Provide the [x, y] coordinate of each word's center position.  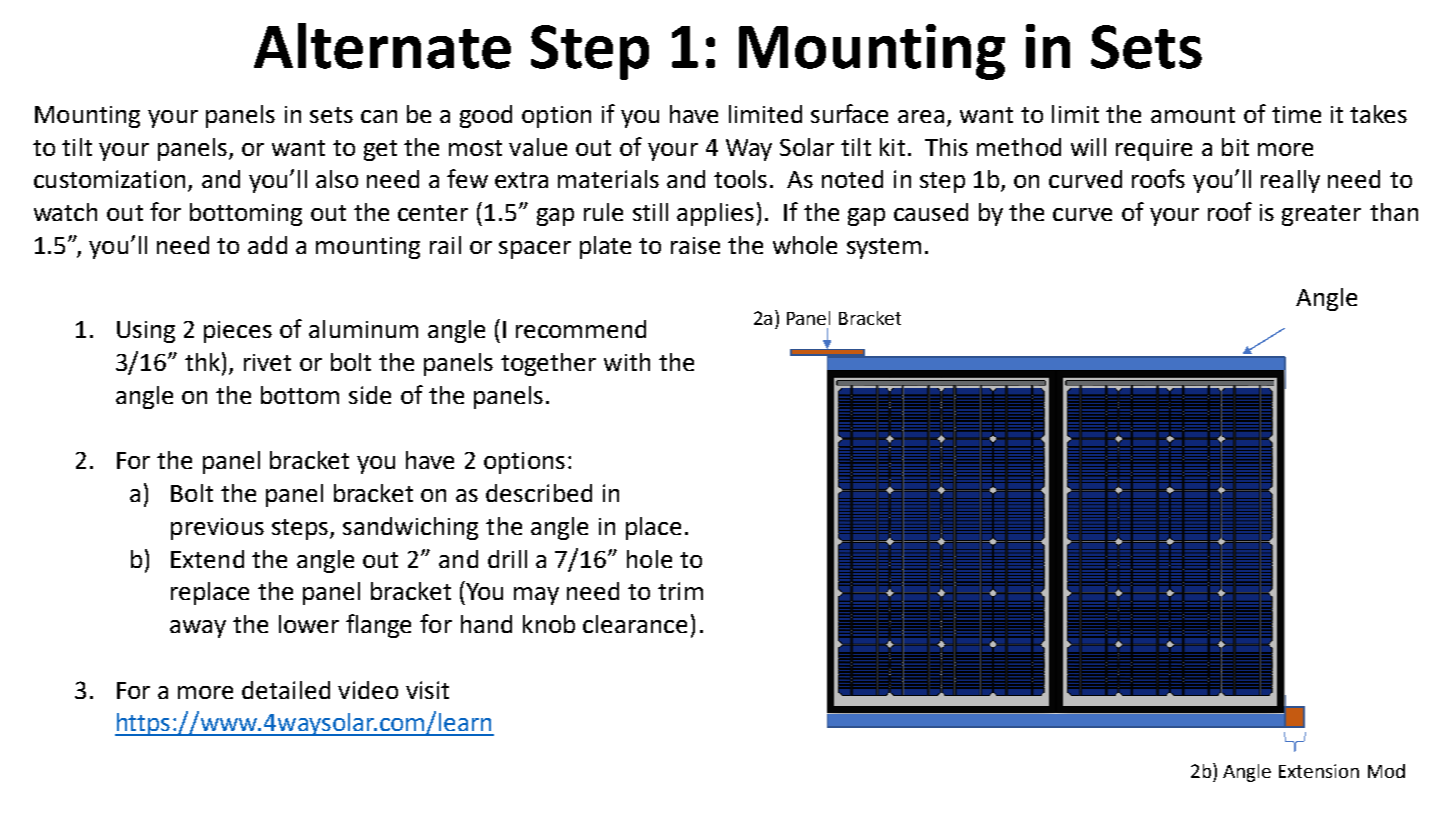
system [884, 248]
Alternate [382, 46]
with [627, 362]
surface [849, 113]
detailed [286, 690]
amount [1193, 115]
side [370, 395]
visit [427, 690]
